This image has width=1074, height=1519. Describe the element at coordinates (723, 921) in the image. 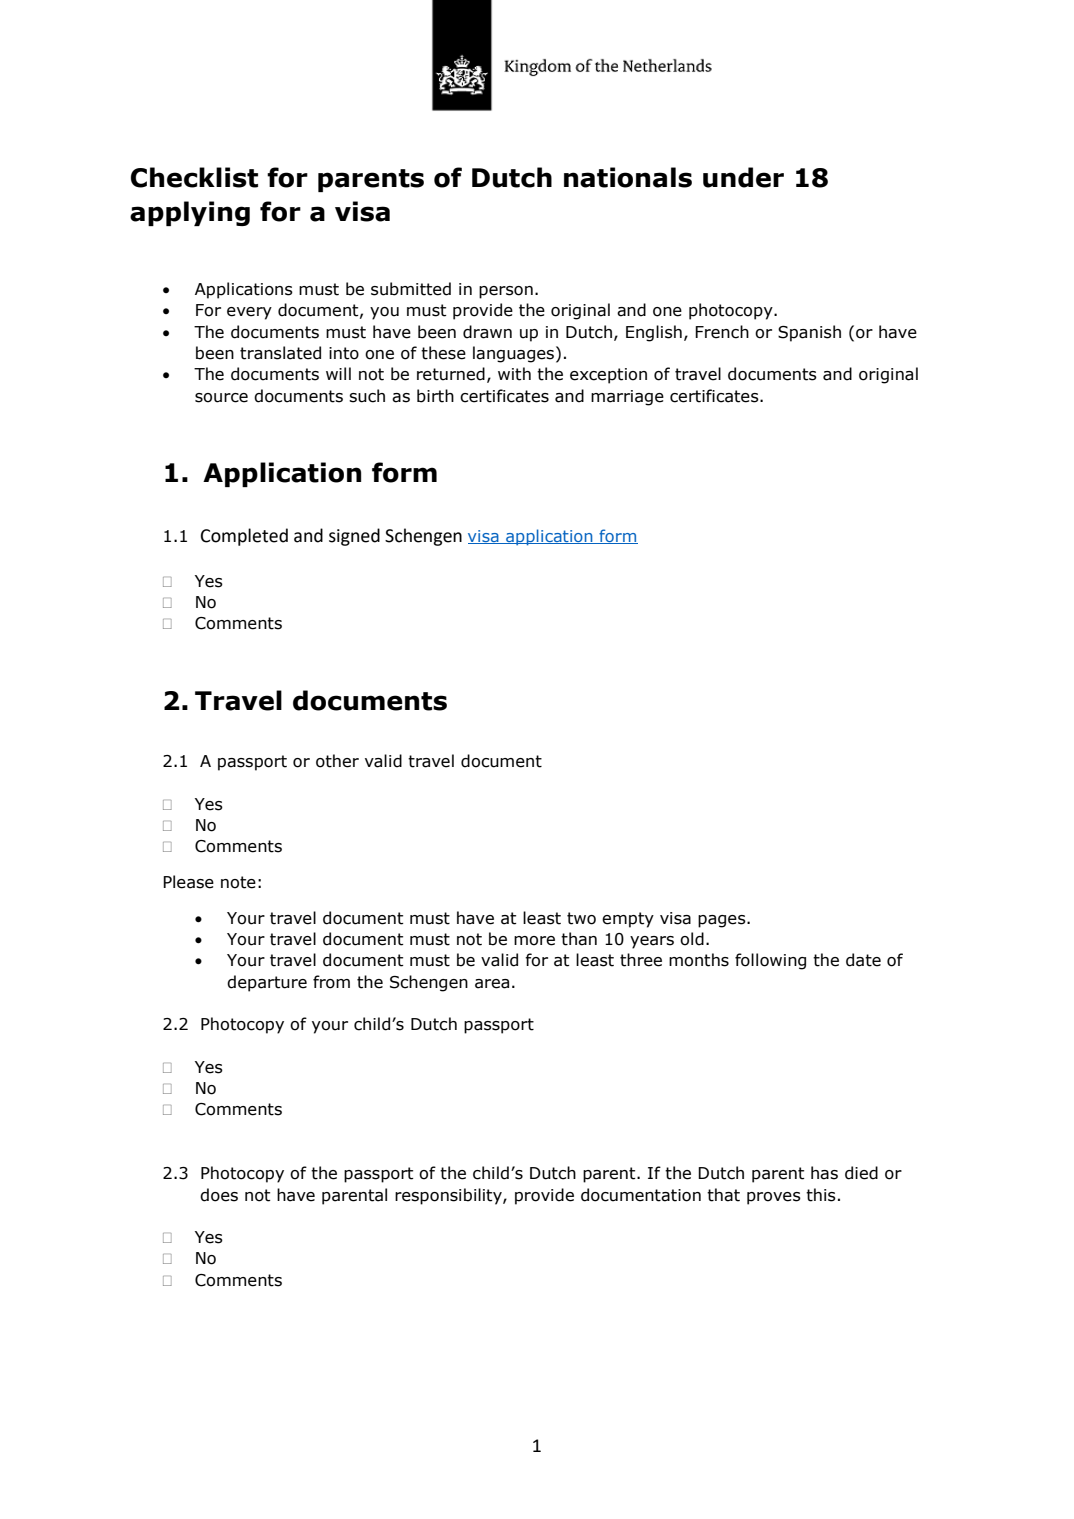

I see `pages` at that location.
